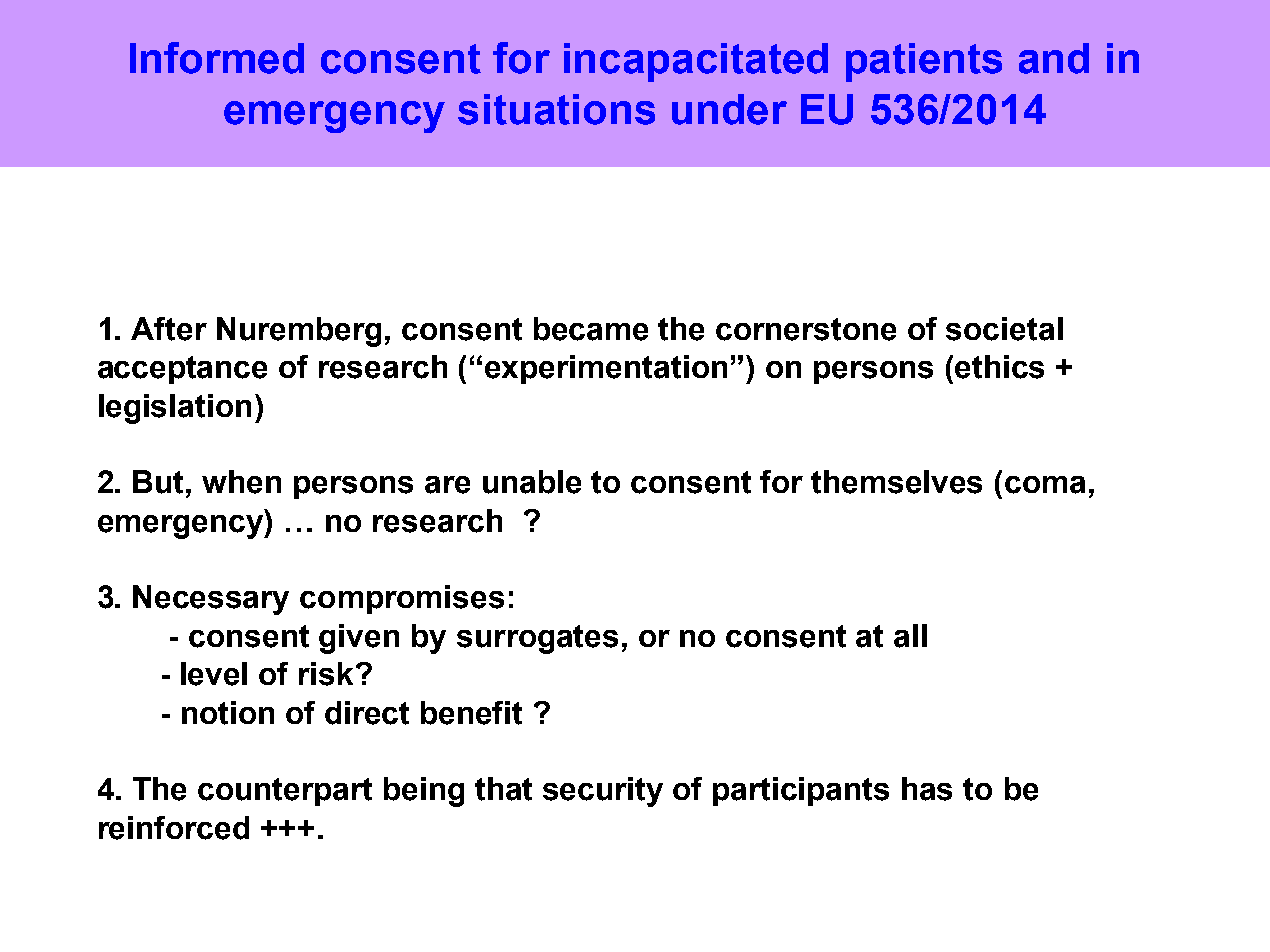  Describe the element at coordinates (896, 482) in the document. I see `themselves` at that location.
